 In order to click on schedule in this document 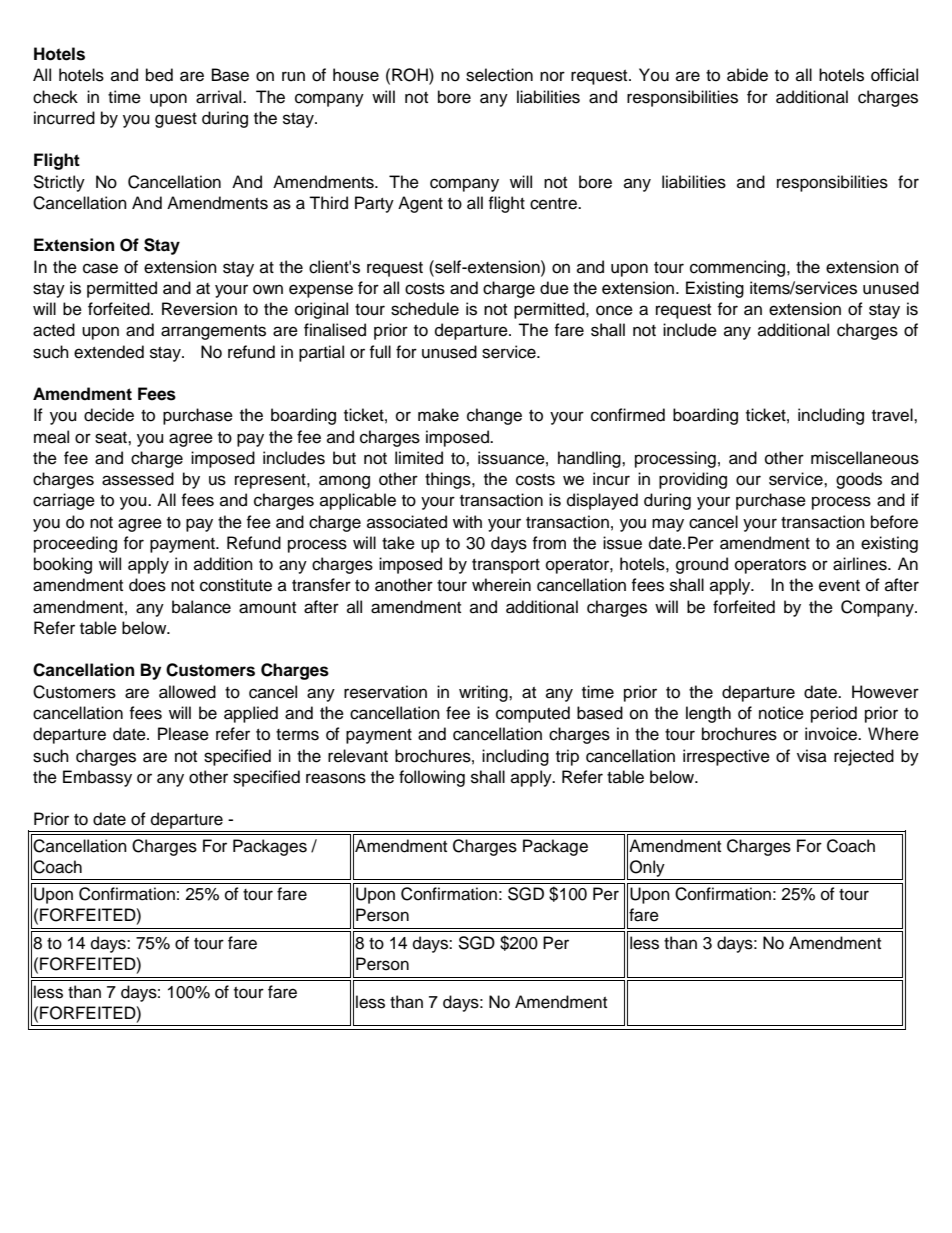, I will do `click(425, 309)`.
